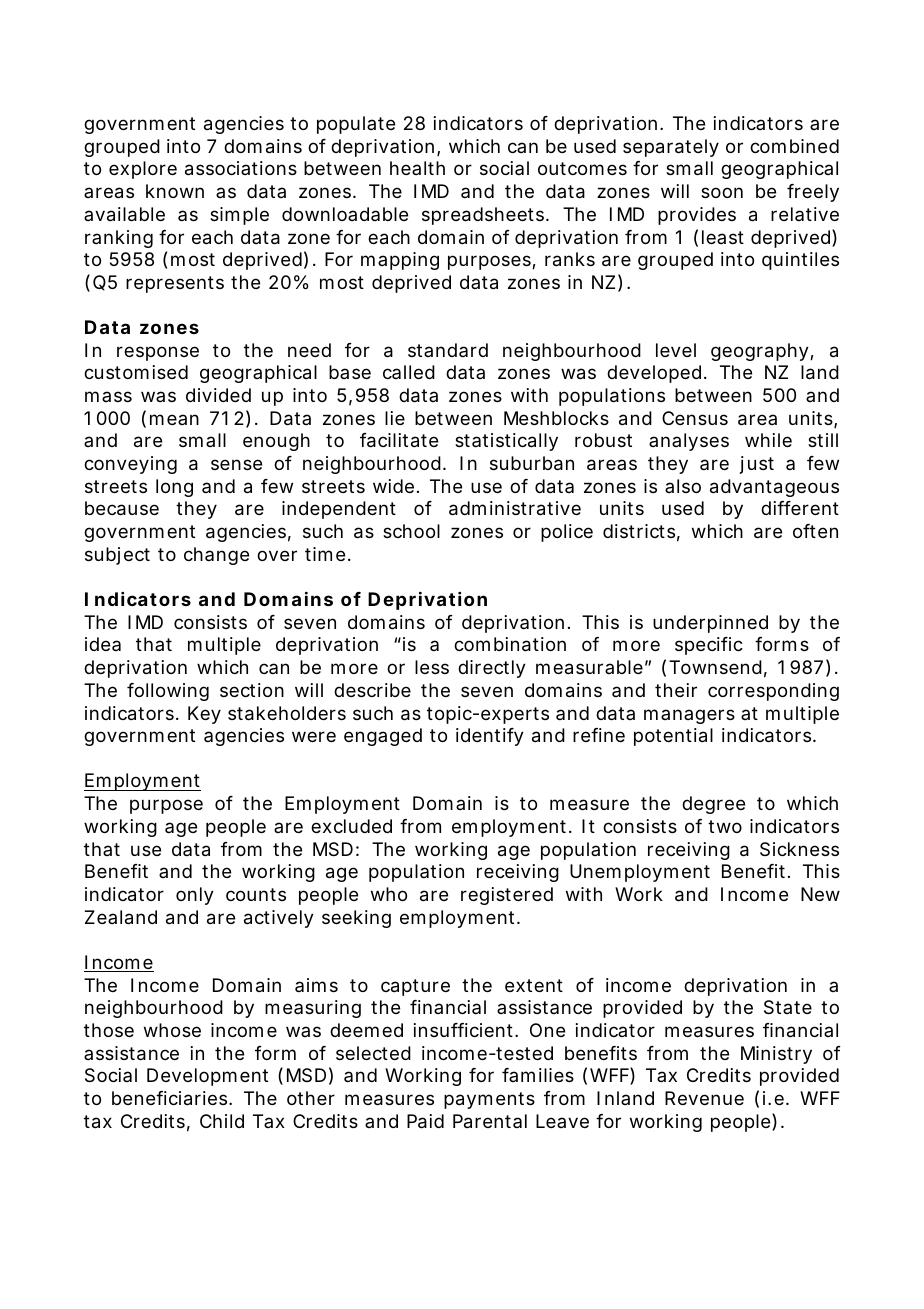 This screenshot has height=1309, width=924. Describe the element at coordinates (722, 192) in the screenshot. I see `soon` at that location.
